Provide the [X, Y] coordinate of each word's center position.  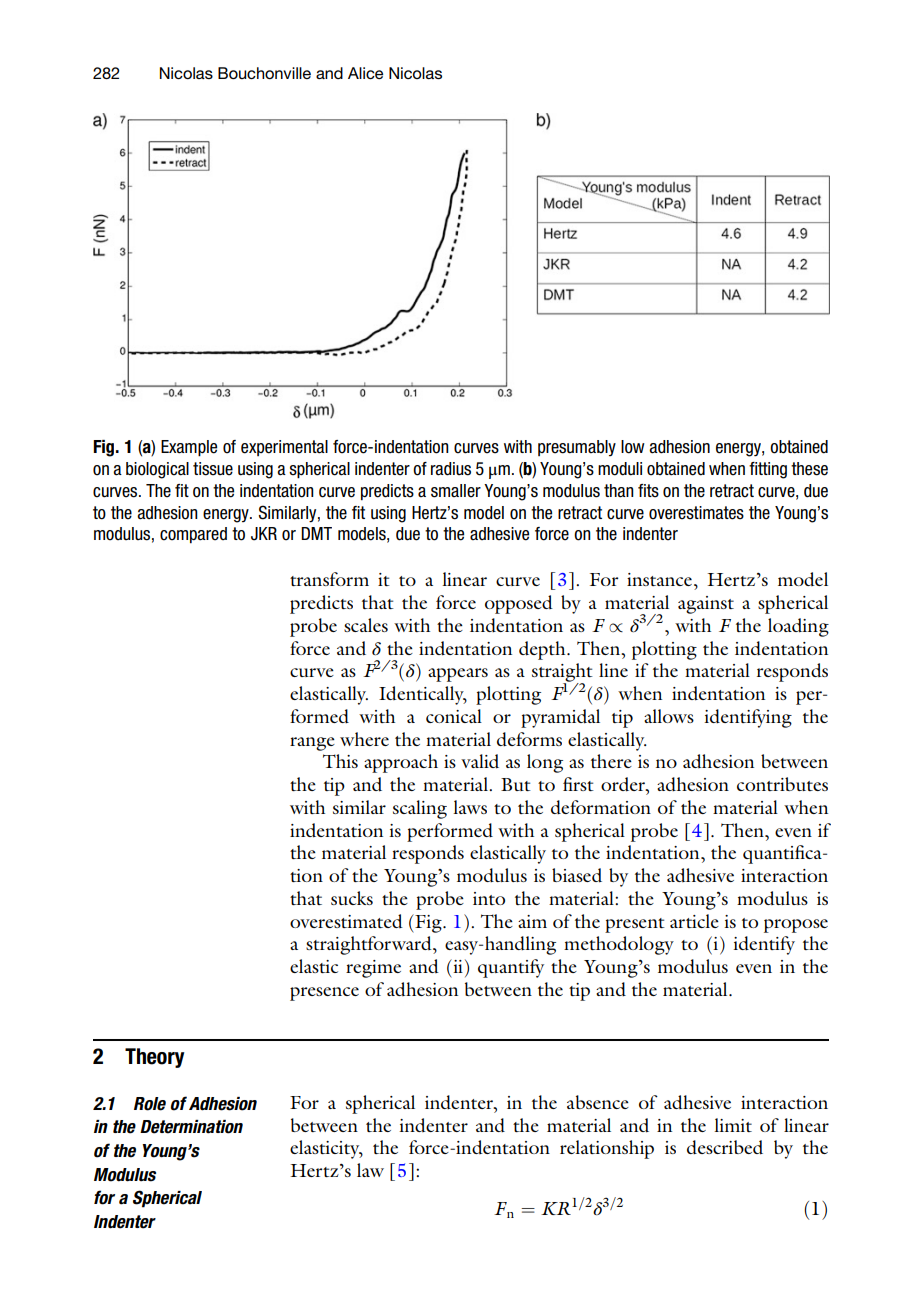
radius [451, 469]
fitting [768, 470]
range [312, 744]
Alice [365, 73]
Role [150, 1104]
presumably [577, 448]
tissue [213, 469]
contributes [782, 784]
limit [733, 1125]
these [809, 469]
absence [598, 1102]
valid [480, 761]
